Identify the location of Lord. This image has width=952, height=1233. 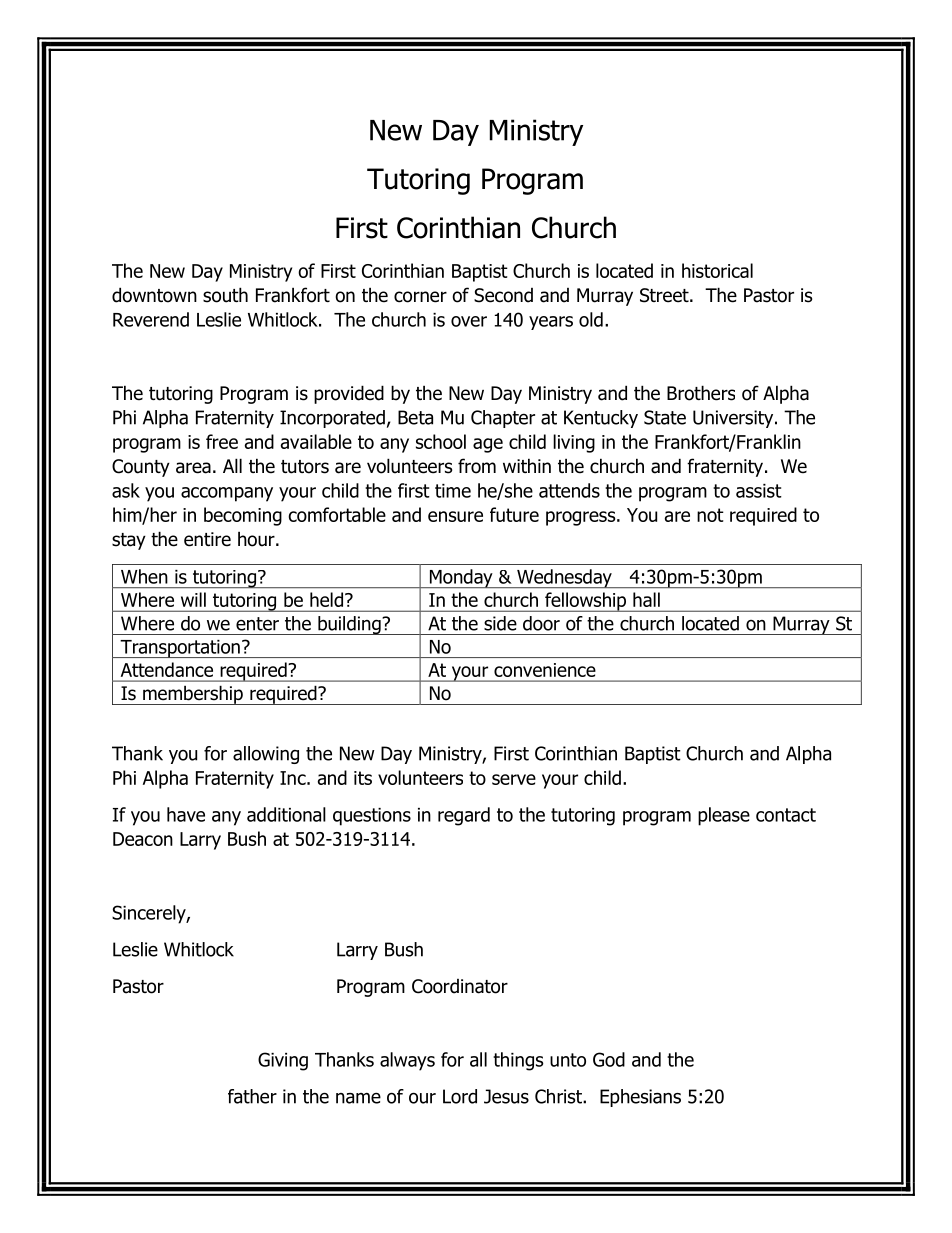
(460, 1096).
